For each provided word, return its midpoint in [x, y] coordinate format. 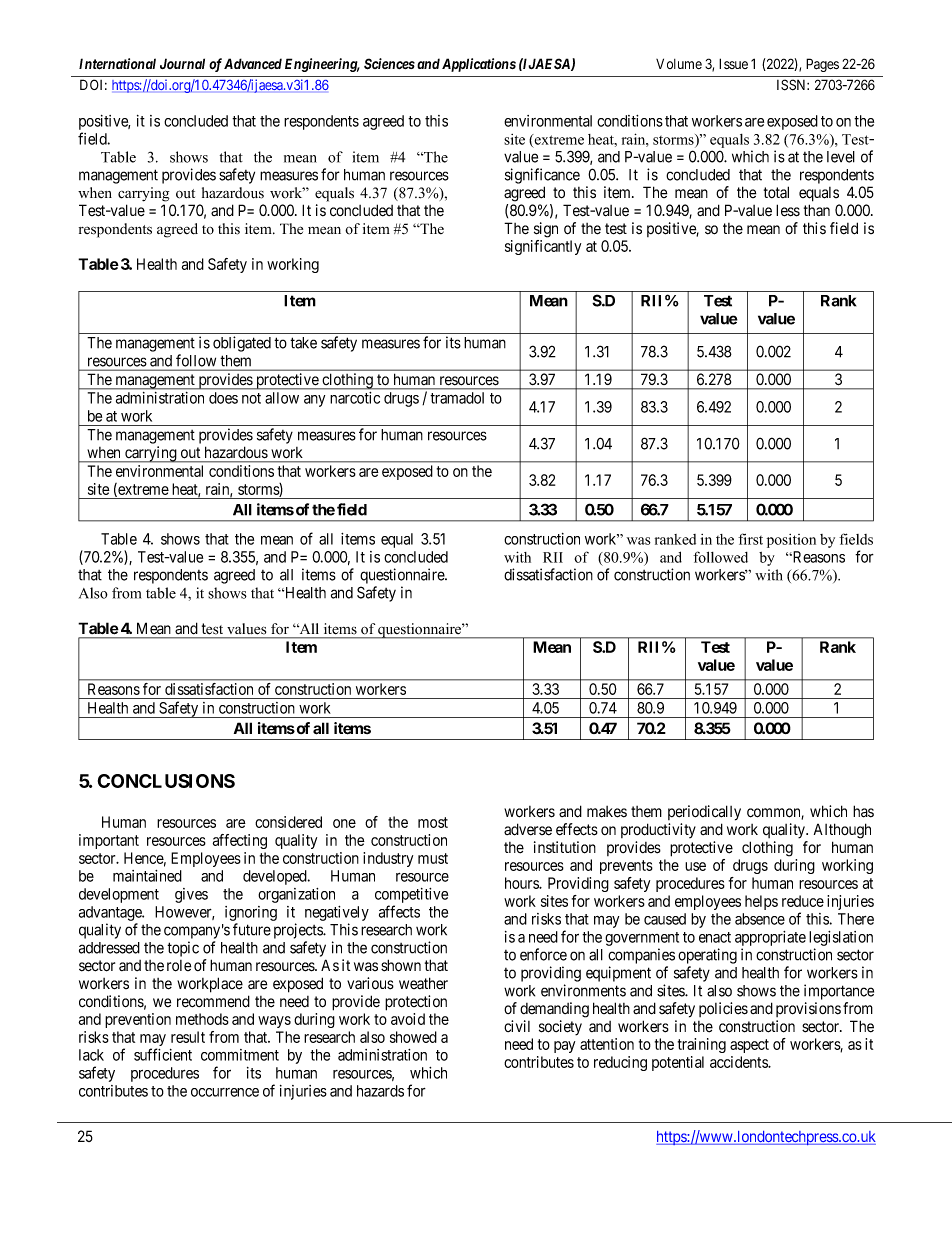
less [788, 210]
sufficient [163, 1054]
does [223, 398]
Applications [479, 65]
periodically [704, 813]
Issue [733, 63]
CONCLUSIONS [166, 781]
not [251, 398]
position [791, 541]
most [433, 822]
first [750, 539]
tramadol [457, 398]
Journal [182, 63]
